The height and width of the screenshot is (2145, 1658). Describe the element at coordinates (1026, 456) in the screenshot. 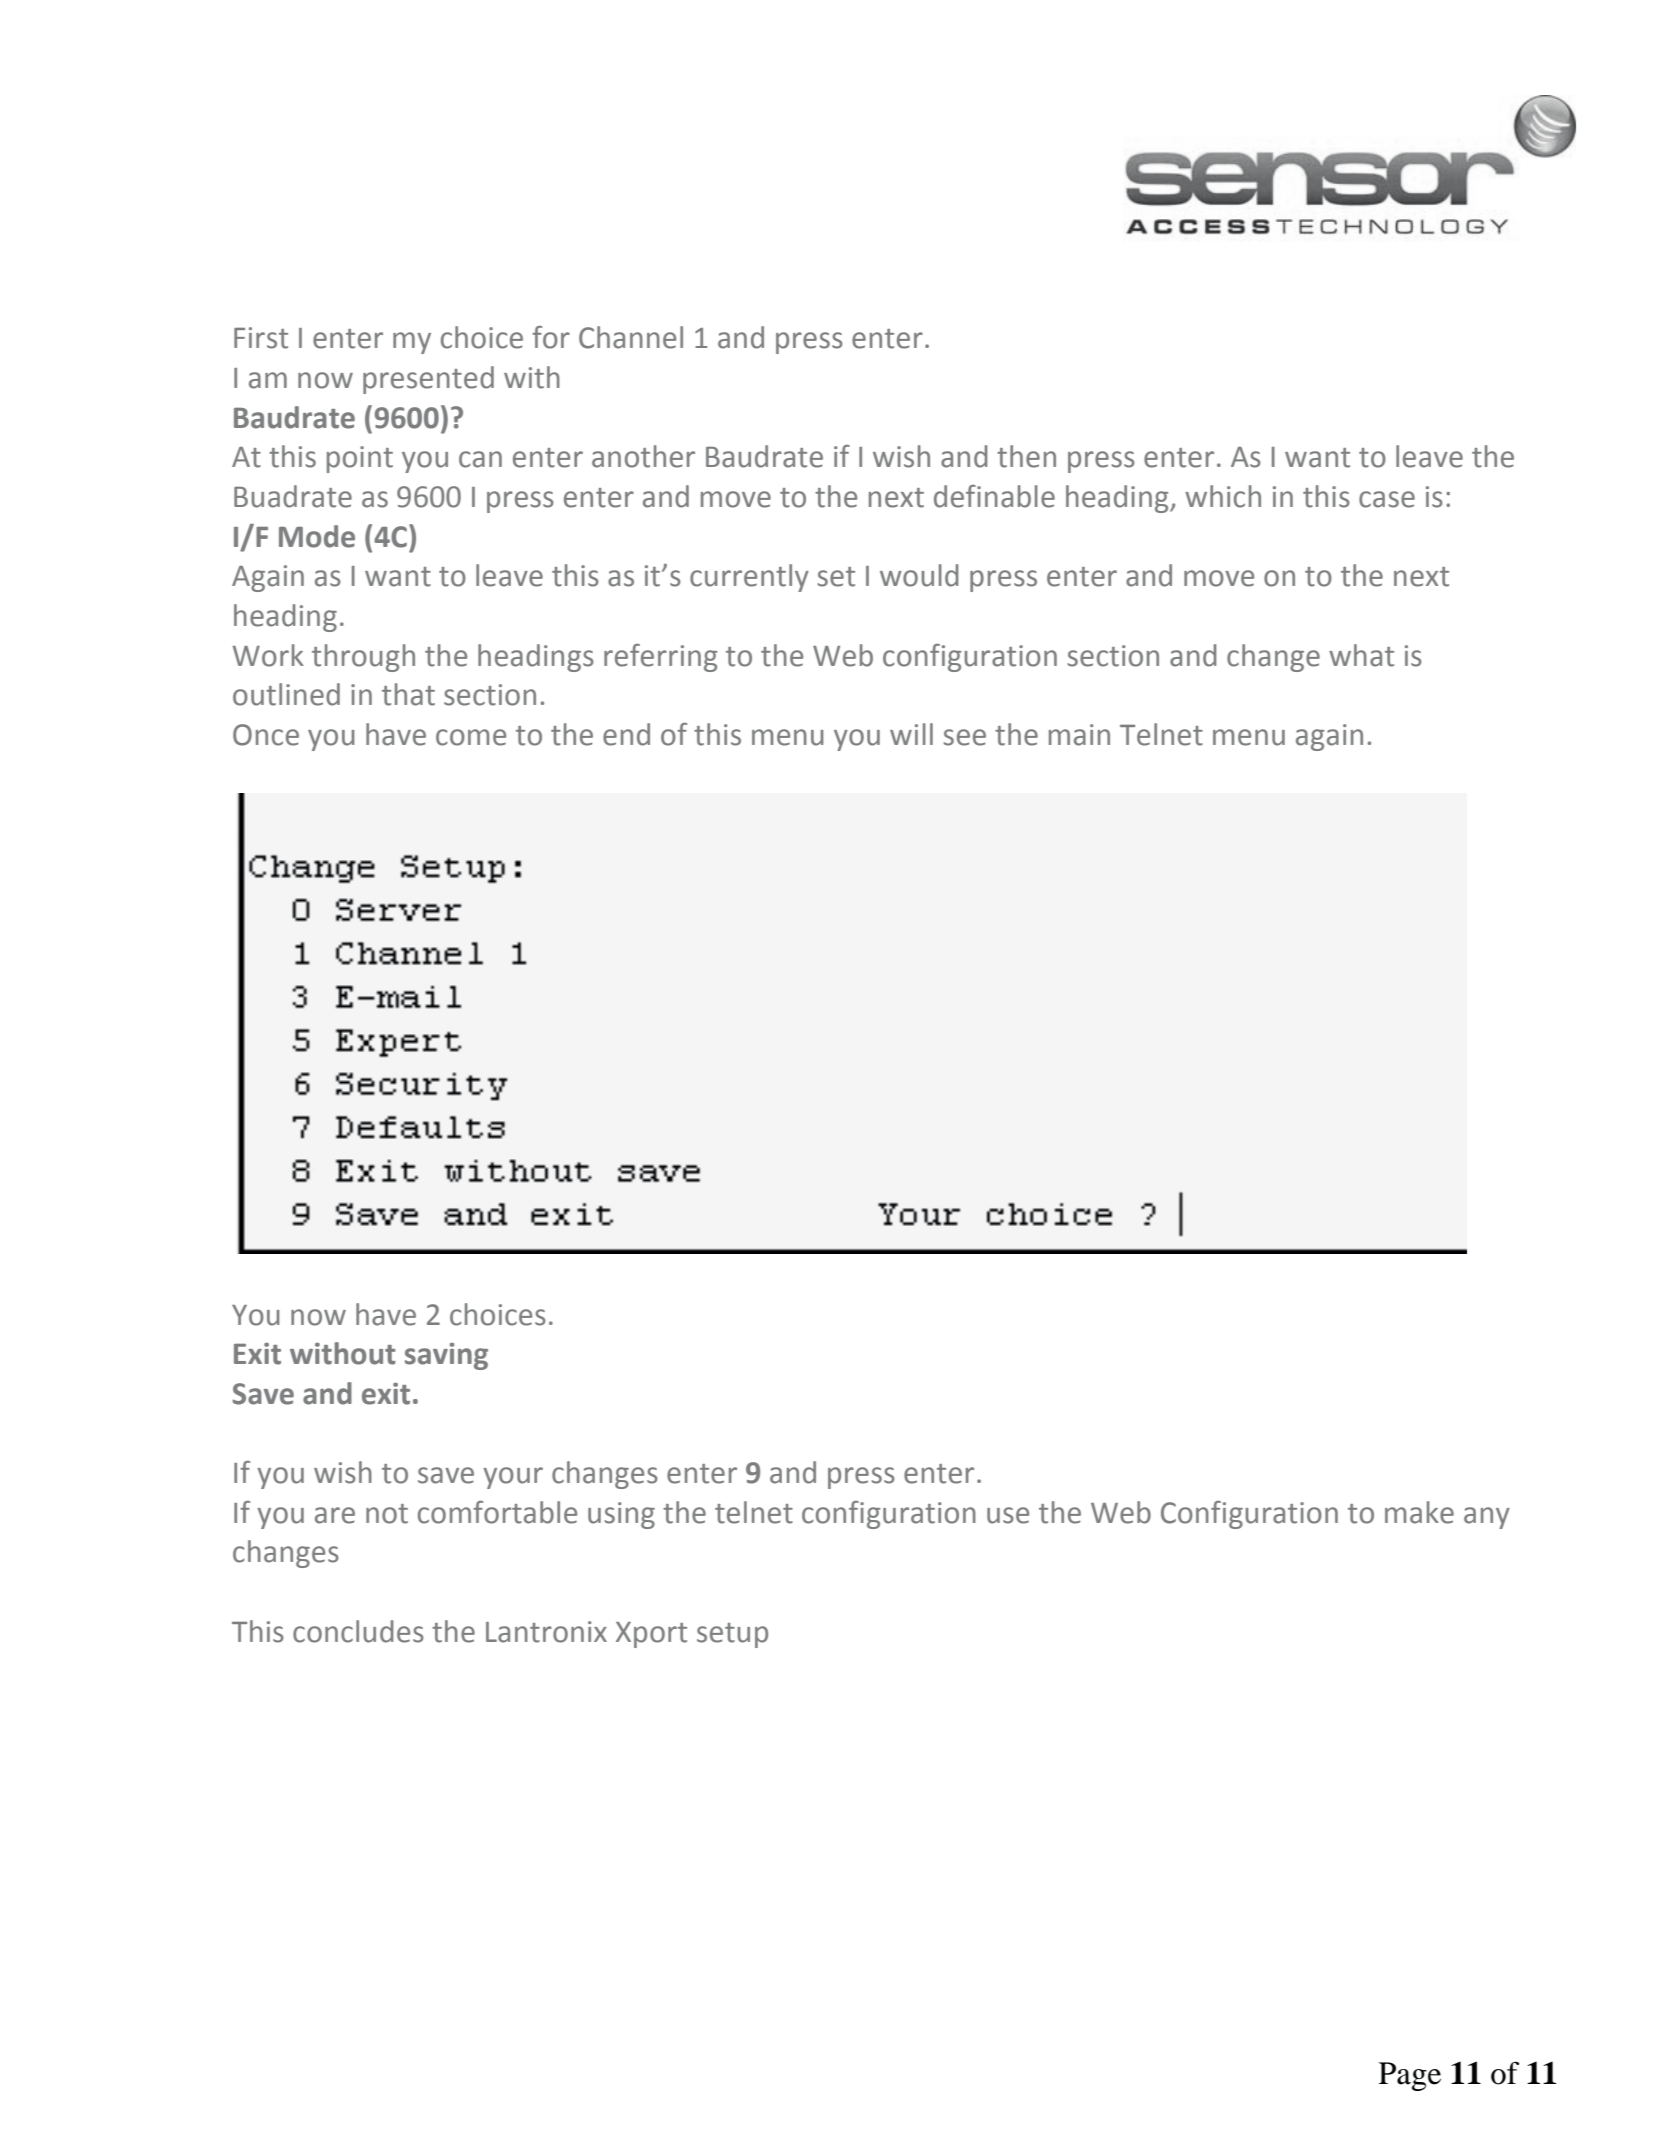

I see `then` at that location.
